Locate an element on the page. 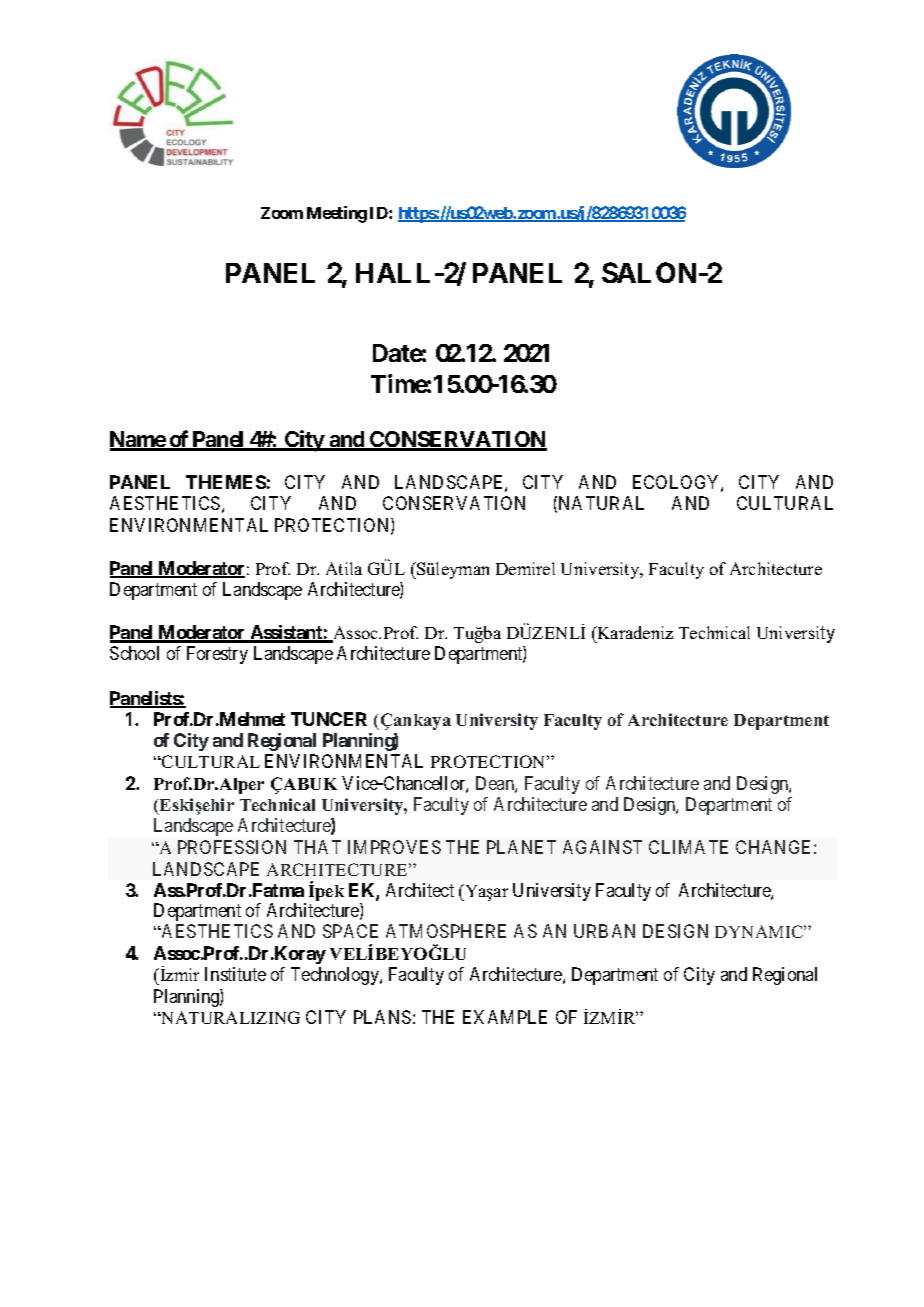  SPACE is located at coordinates (350, 931).
